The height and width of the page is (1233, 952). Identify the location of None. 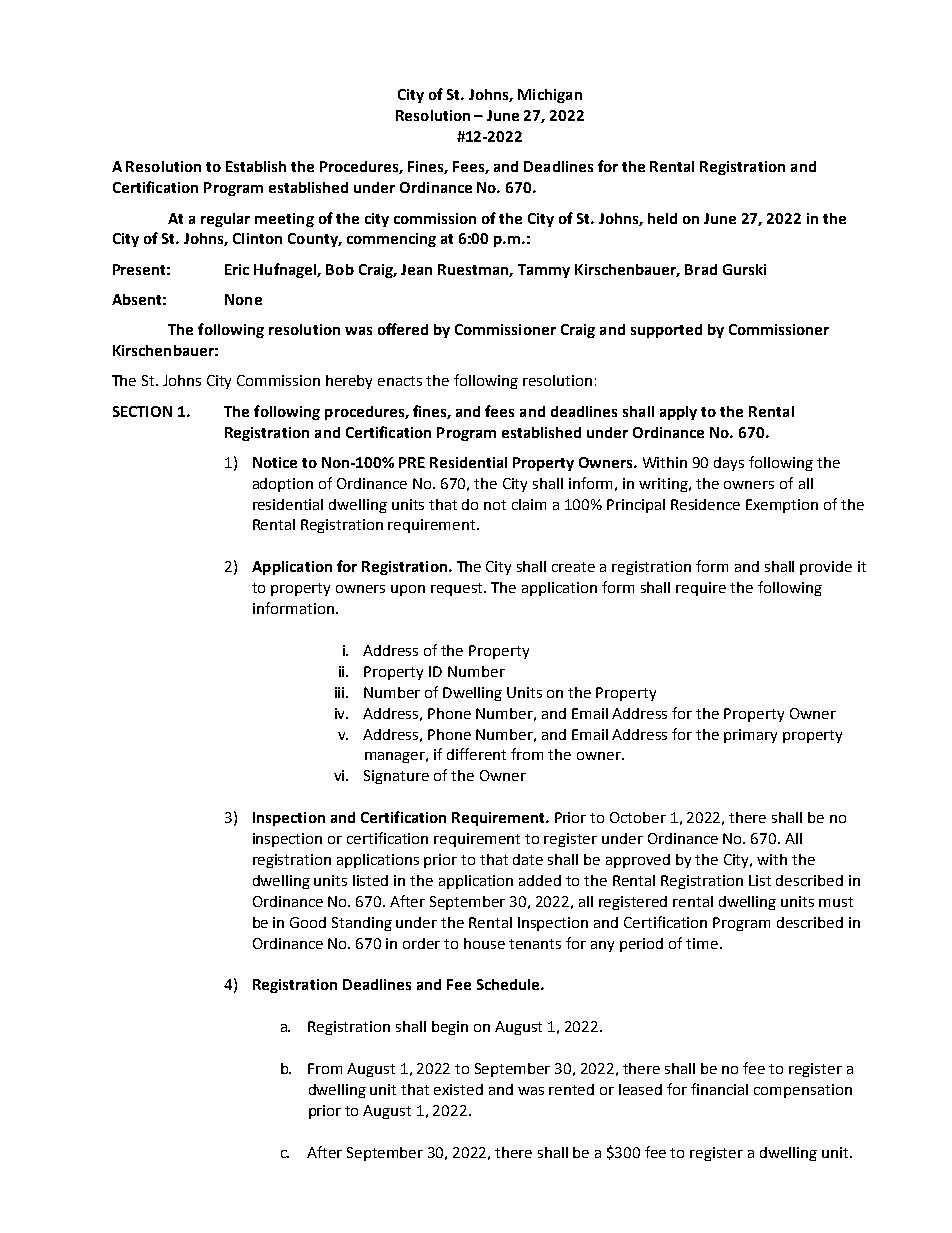
(243, 299).
